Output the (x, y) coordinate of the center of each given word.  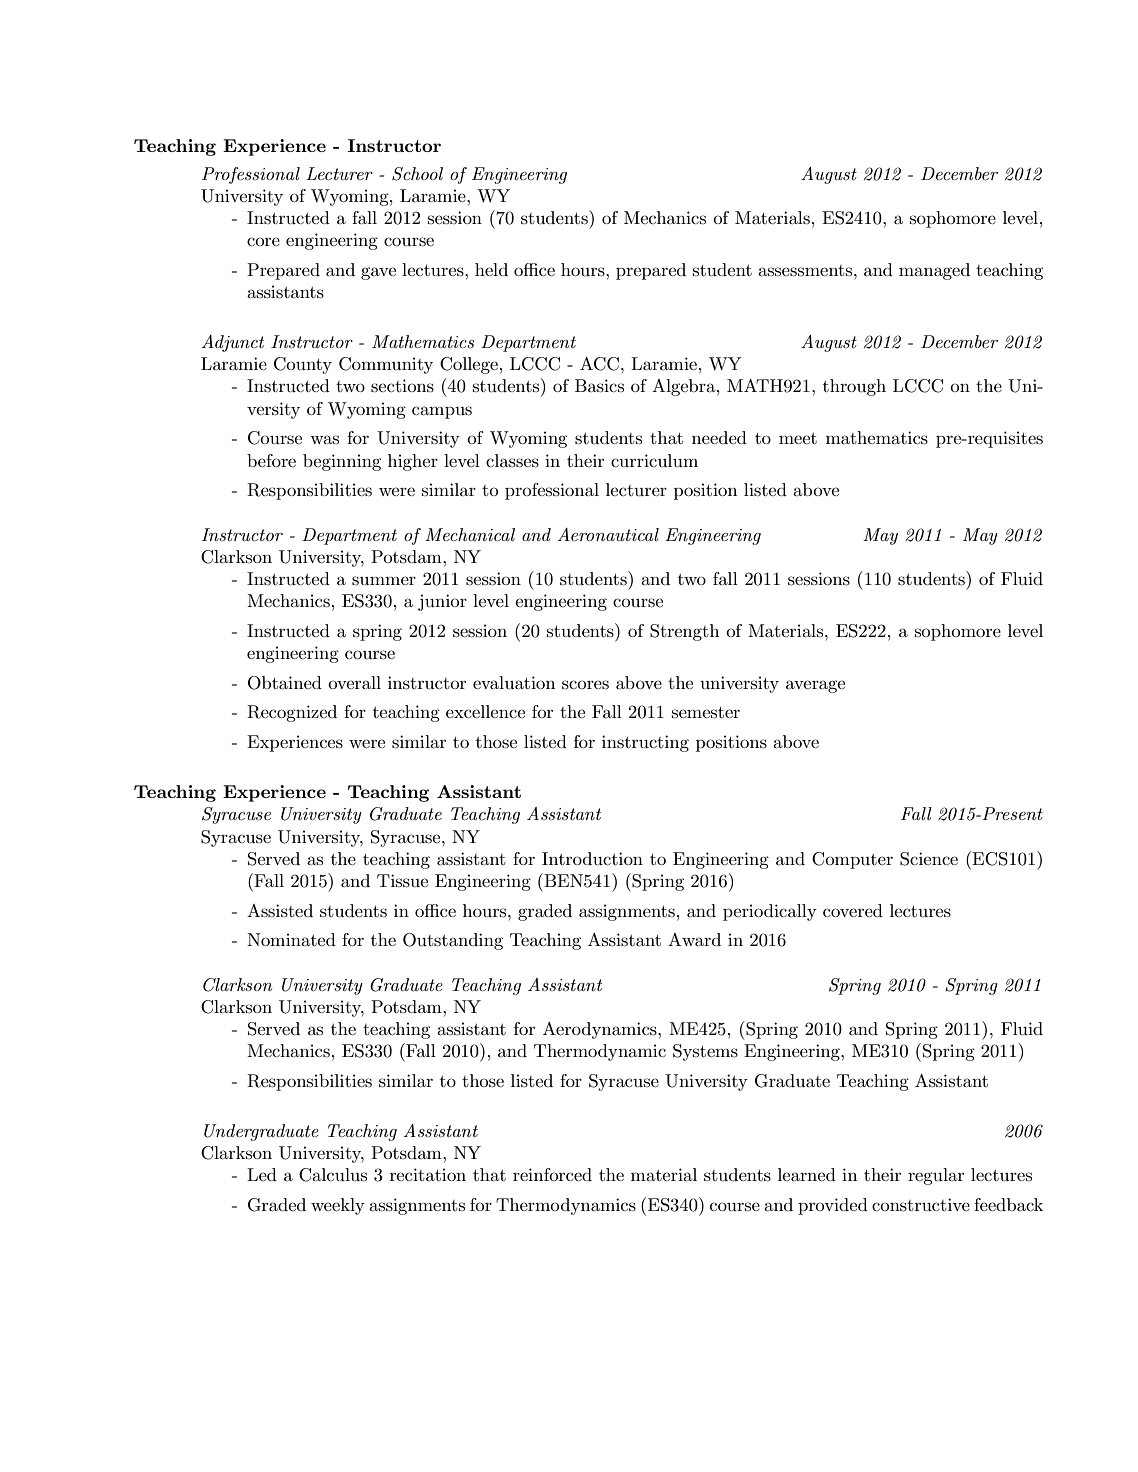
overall (354, 682)
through (854, 387)
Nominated (291, 939)
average (815, 686)
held (491, 269)
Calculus (333, 1175)
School (417, 174)
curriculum (654, 461)
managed (934, 271)
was (324, 439)
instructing (645, 743)
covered (853, 910)
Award (694, 939)
